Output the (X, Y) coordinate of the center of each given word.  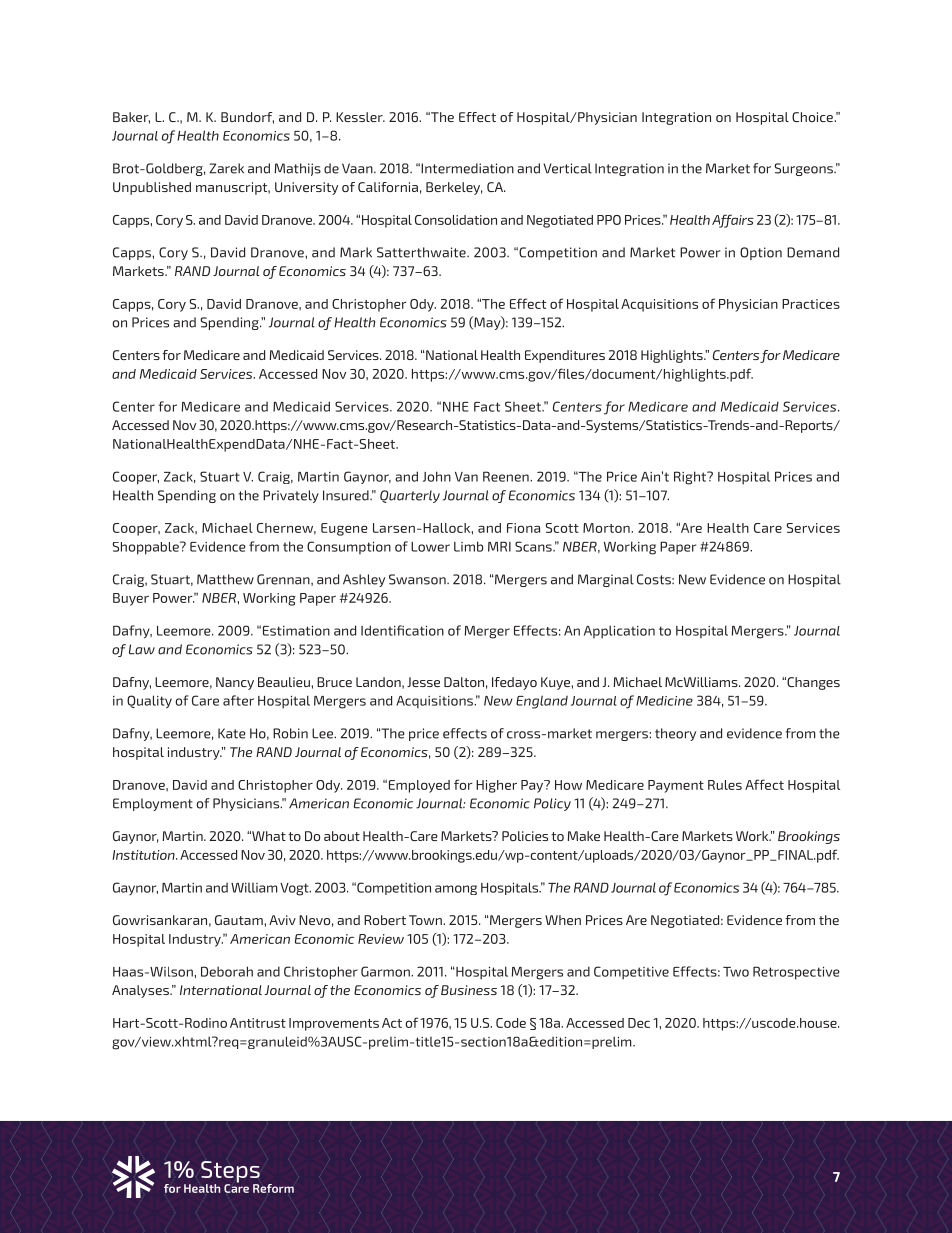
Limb (468, 546)
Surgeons (805, 169)
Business (469, 990)
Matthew (225, 579)
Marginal (606, 580)
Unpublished (152, 188)
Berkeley (454, 188)
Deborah (227, 971)
